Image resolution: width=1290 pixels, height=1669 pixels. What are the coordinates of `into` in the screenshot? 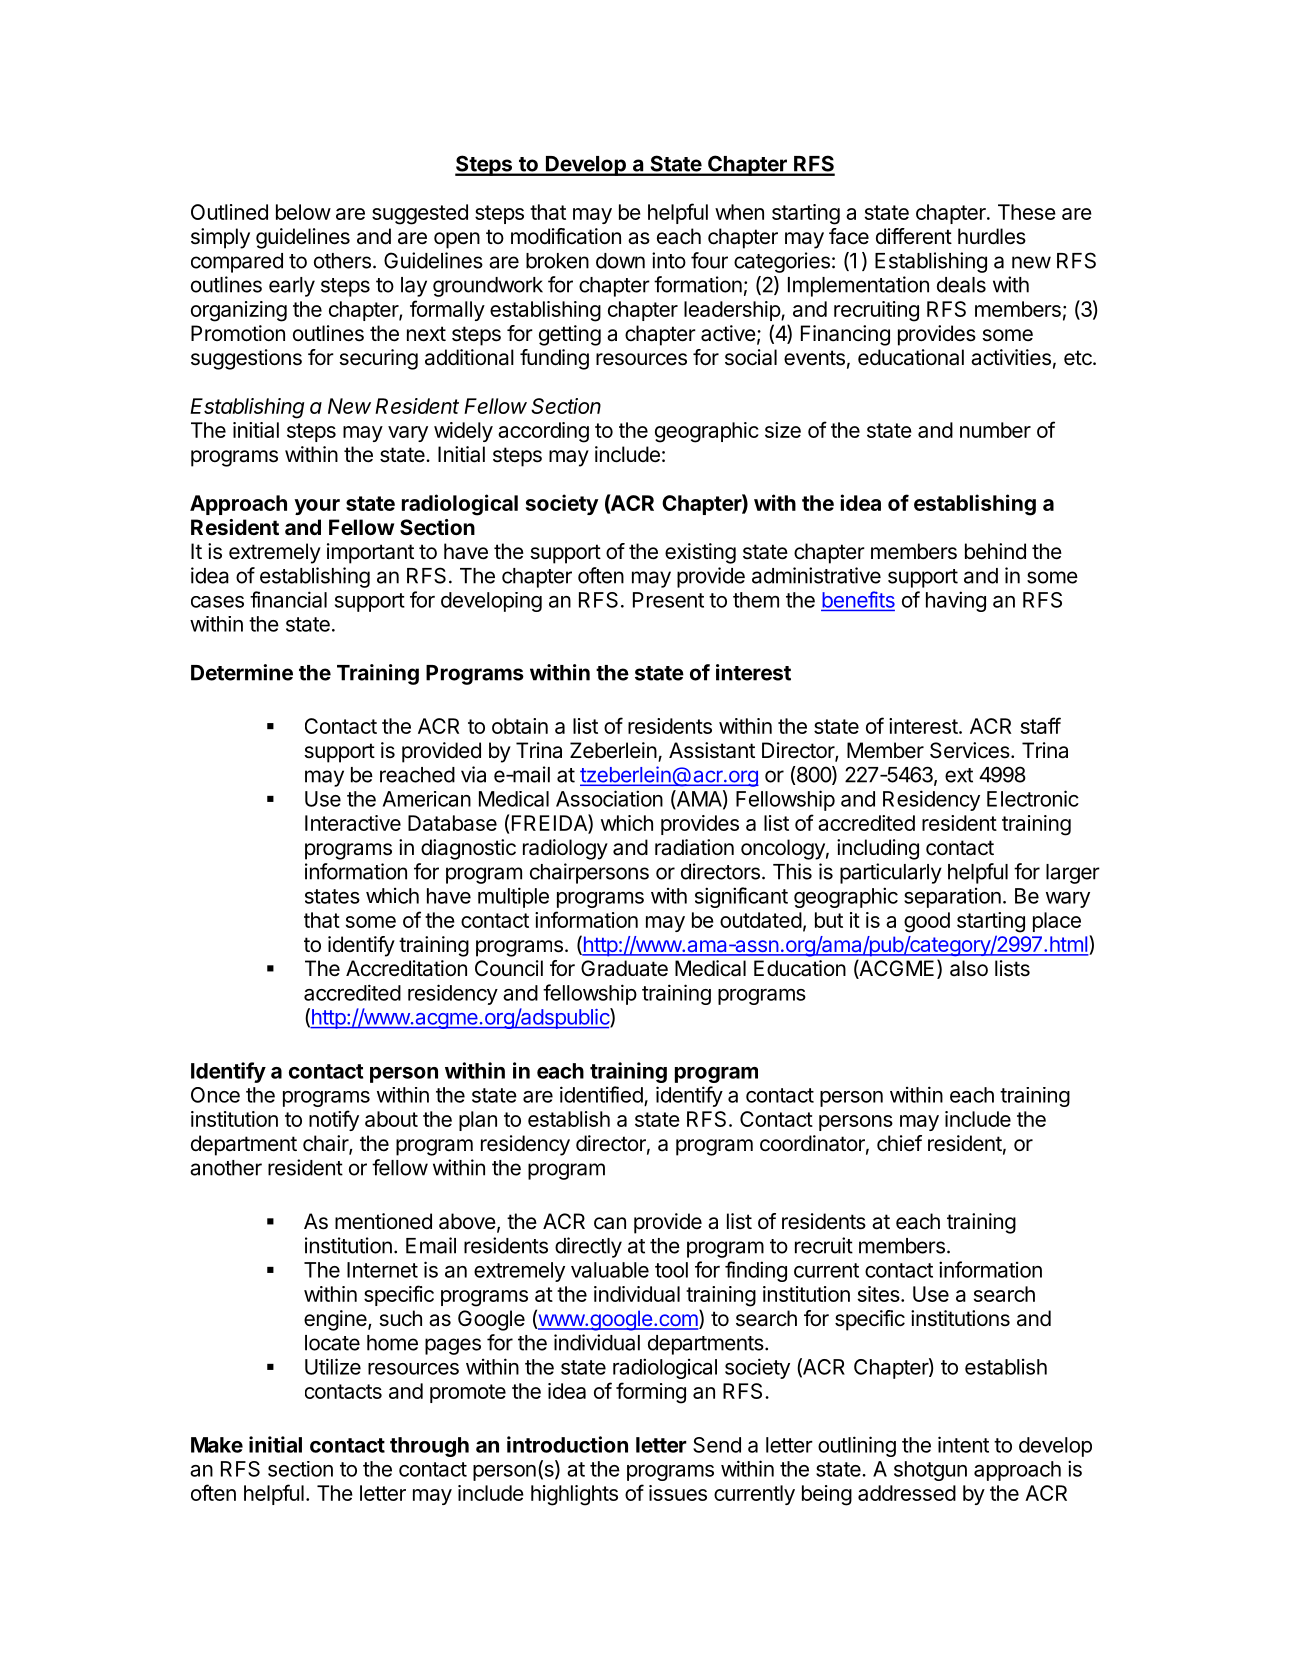 It's located at (669, 260).
